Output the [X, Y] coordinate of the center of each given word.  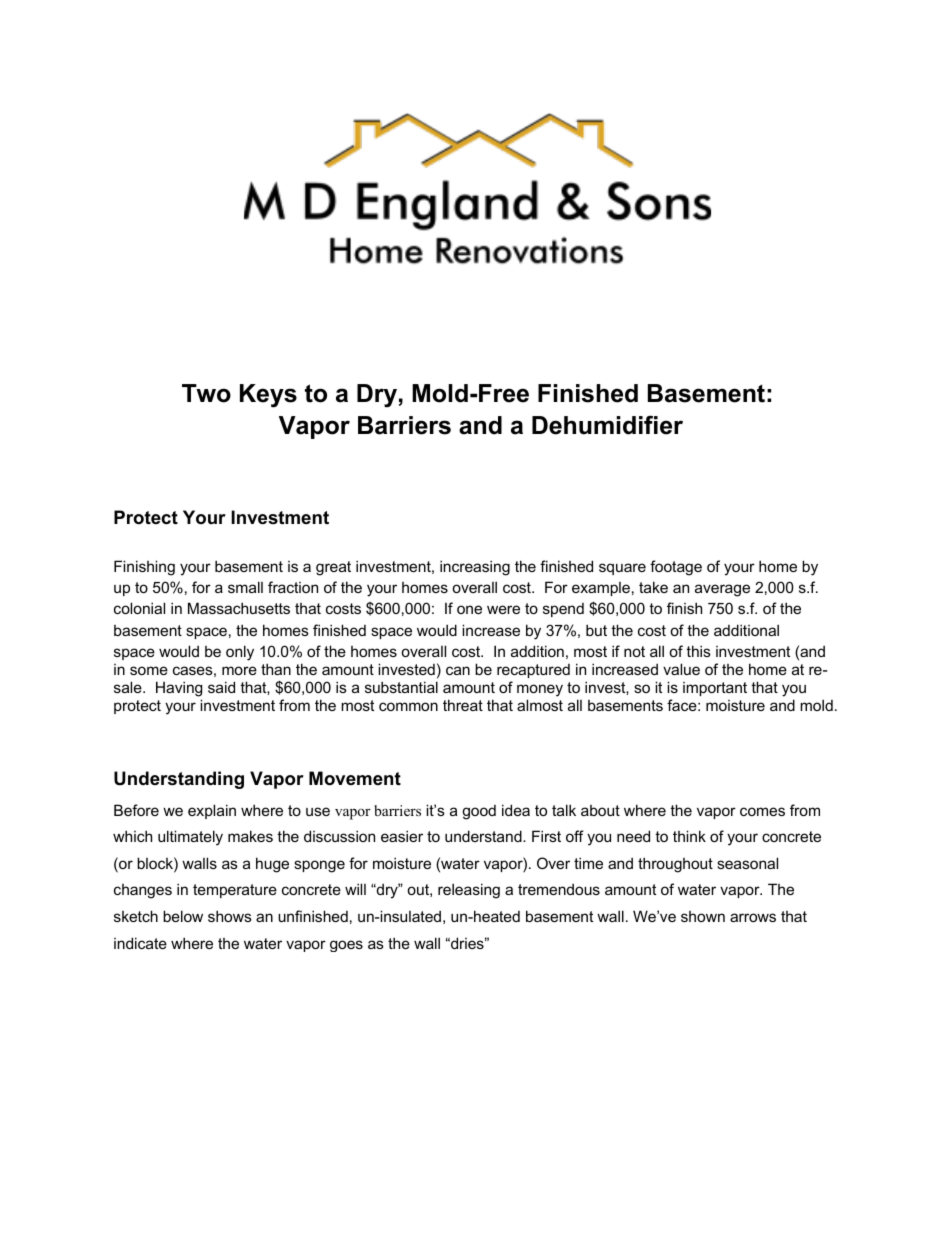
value [681, 669]
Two [206, 393]
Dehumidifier [607, 425]
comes [762, 811]
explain [212, 811]
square [622, 569]
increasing [475, 568]
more [239, 670]
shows [230, 916]
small [245, 587]
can [458, 670]
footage [676, 568]
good [479, 812]
